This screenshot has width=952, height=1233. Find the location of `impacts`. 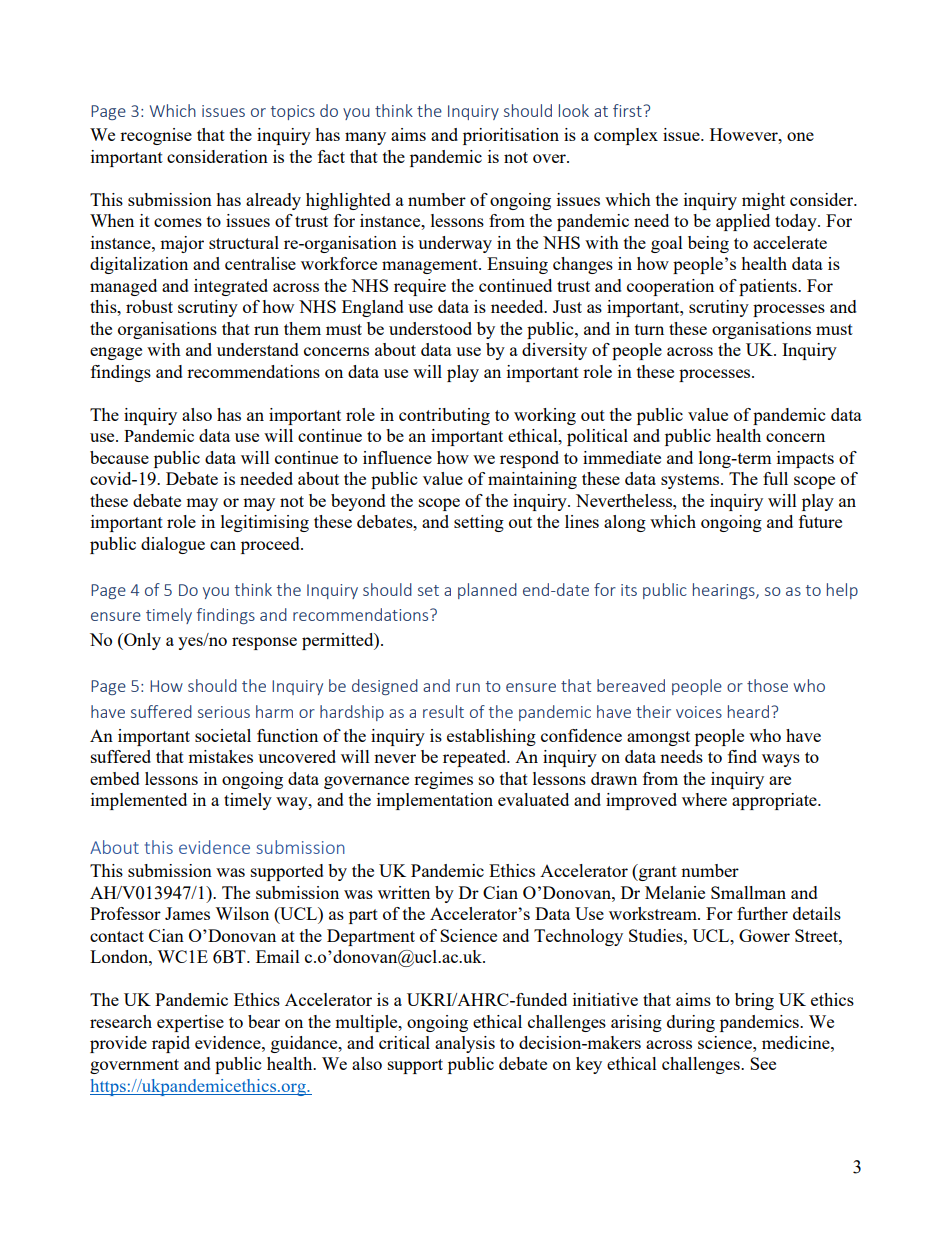

impacts is located at coordinates (805, 459).
